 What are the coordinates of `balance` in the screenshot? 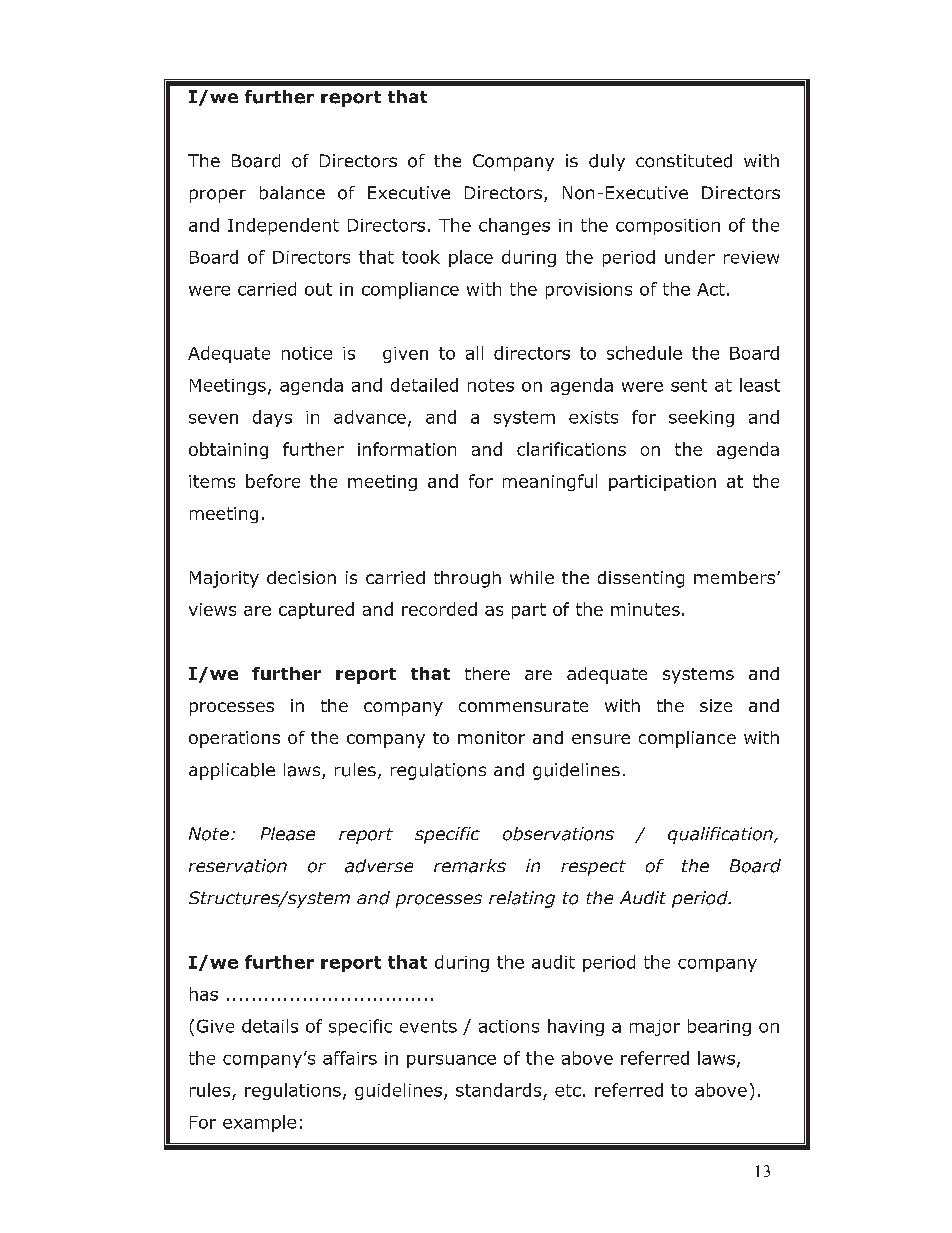 It's located at (292, 193).
